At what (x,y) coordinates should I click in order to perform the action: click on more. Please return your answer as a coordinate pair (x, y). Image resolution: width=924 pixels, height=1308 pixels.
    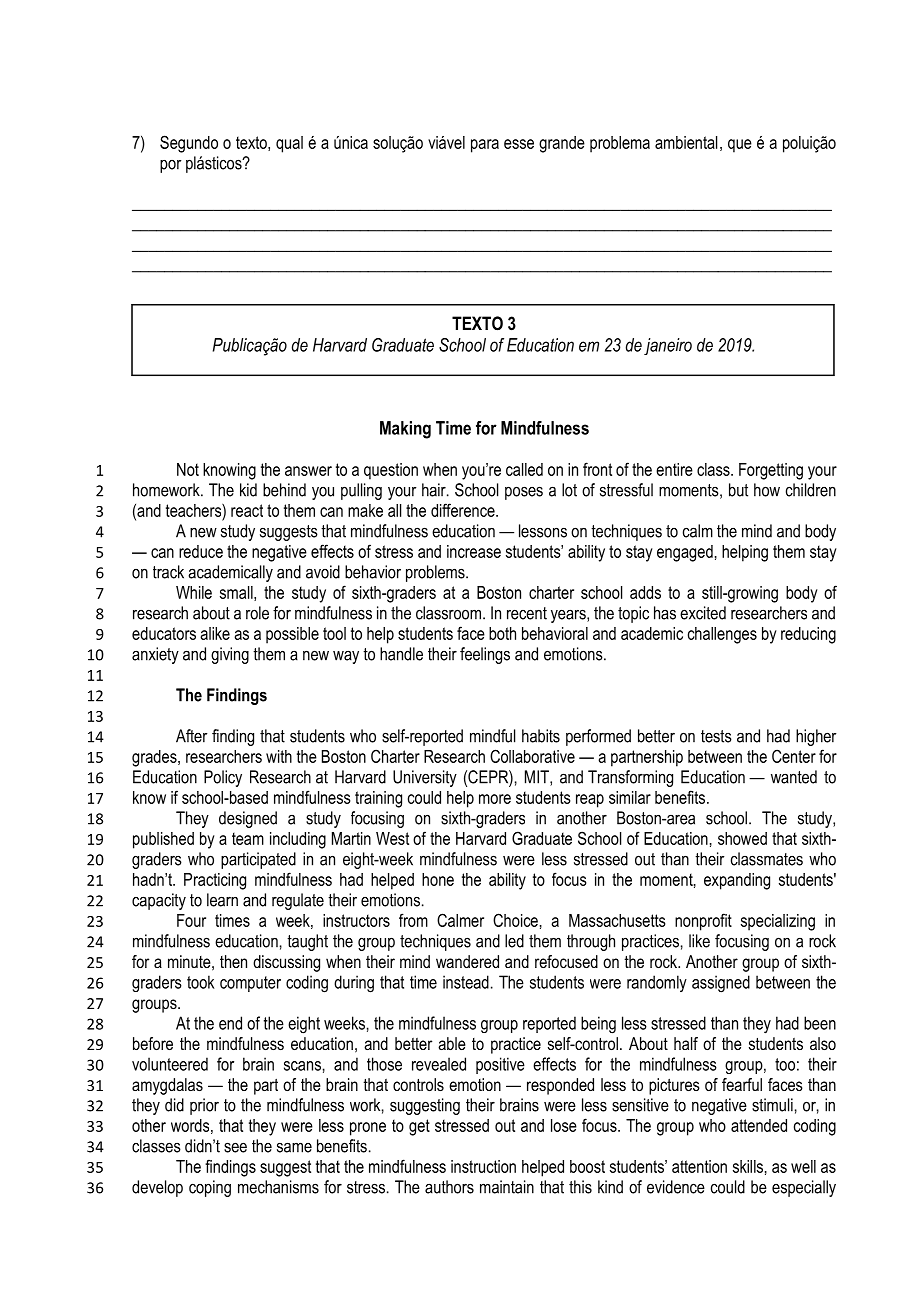
    Looking at the image, I should click on (495, 799).
